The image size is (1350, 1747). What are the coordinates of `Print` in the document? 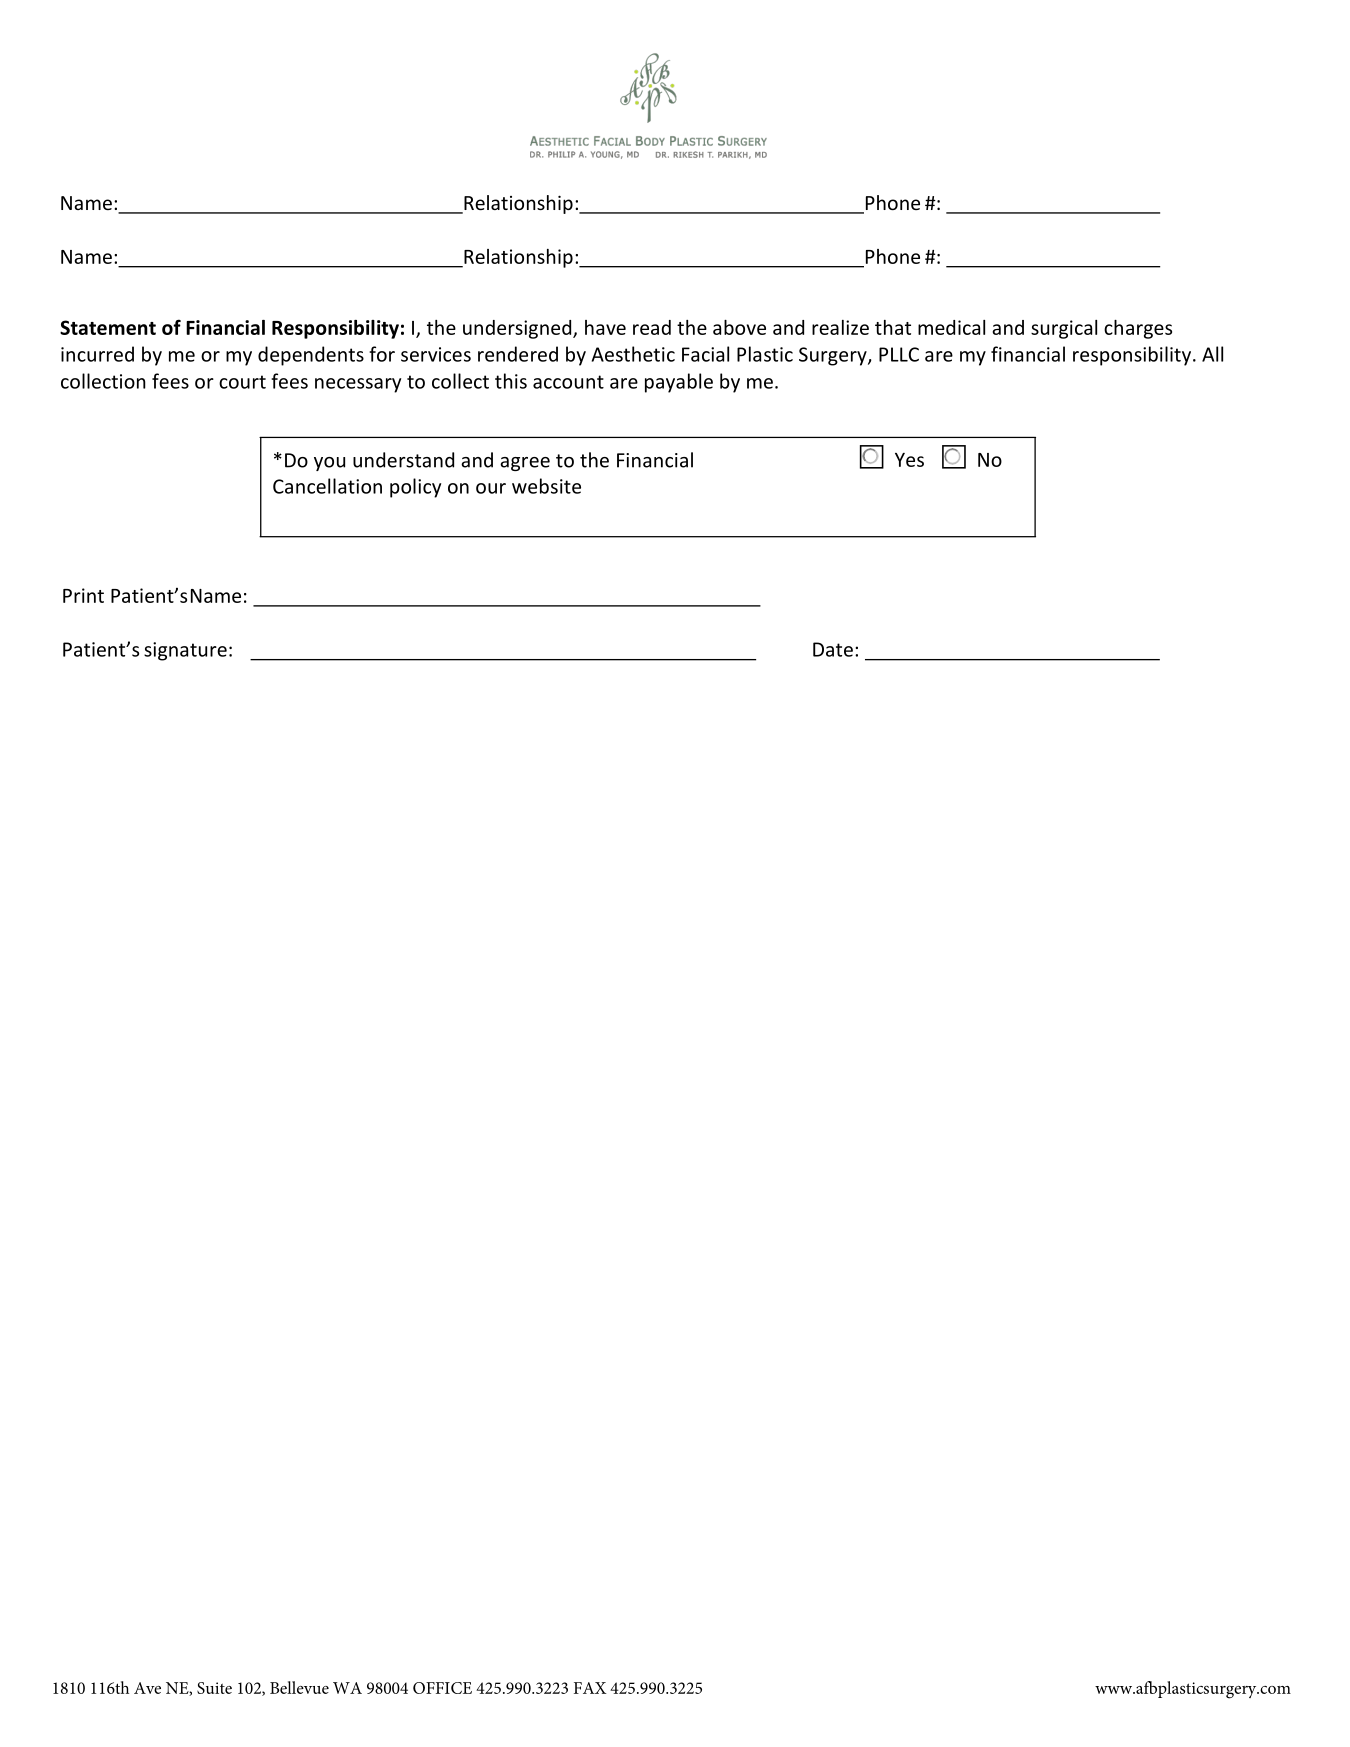 It's located at (83, 595).
